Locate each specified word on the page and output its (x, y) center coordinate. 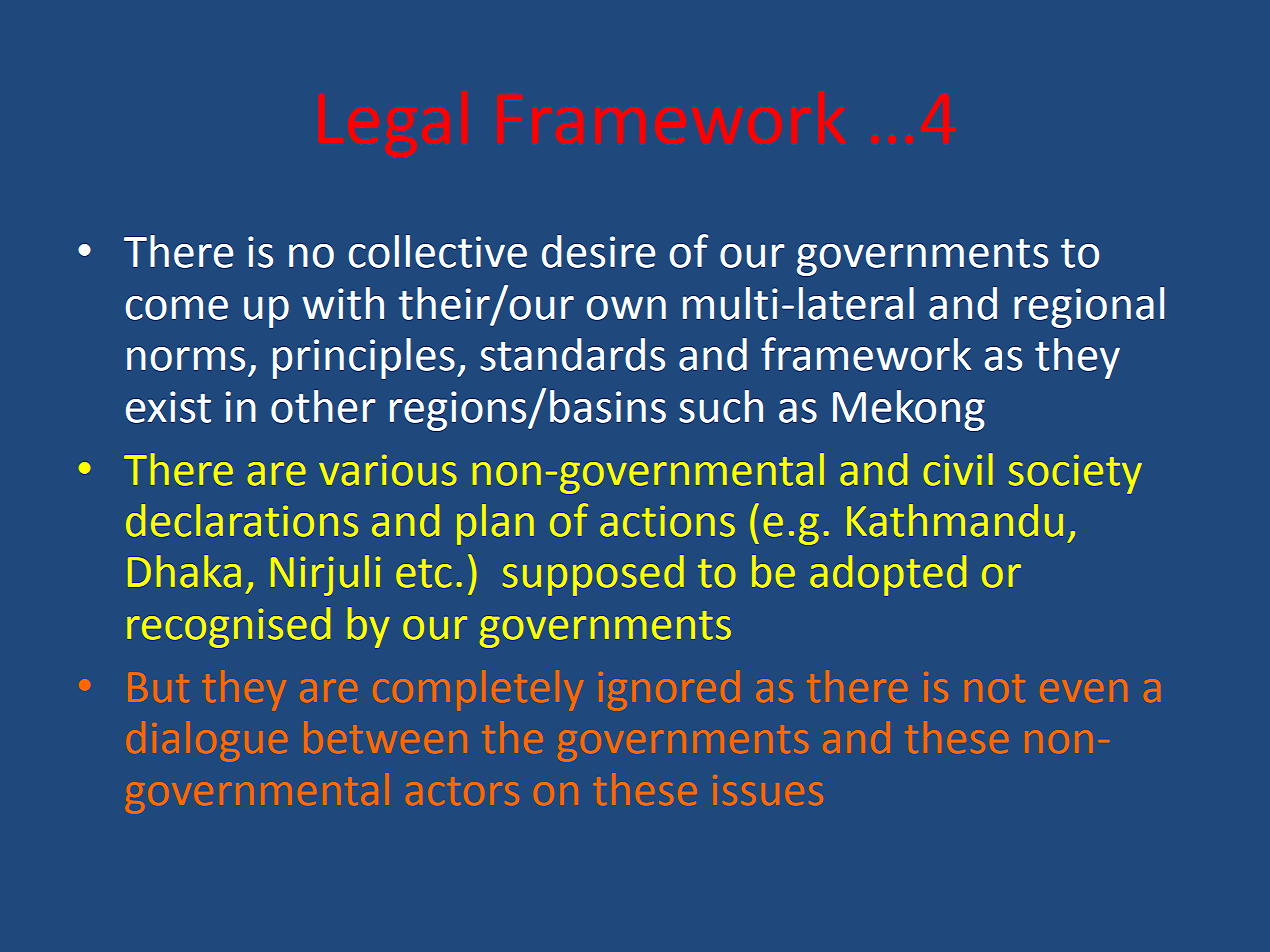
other (323, 406)
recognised (229, 627)
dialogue (208, 740)
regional (1089, 307)
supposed (593, 575)
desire (598, 251)
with (343, 303)
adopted (888, 575)
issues (769, 790)
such (721, 406)
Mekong (909, 410)
